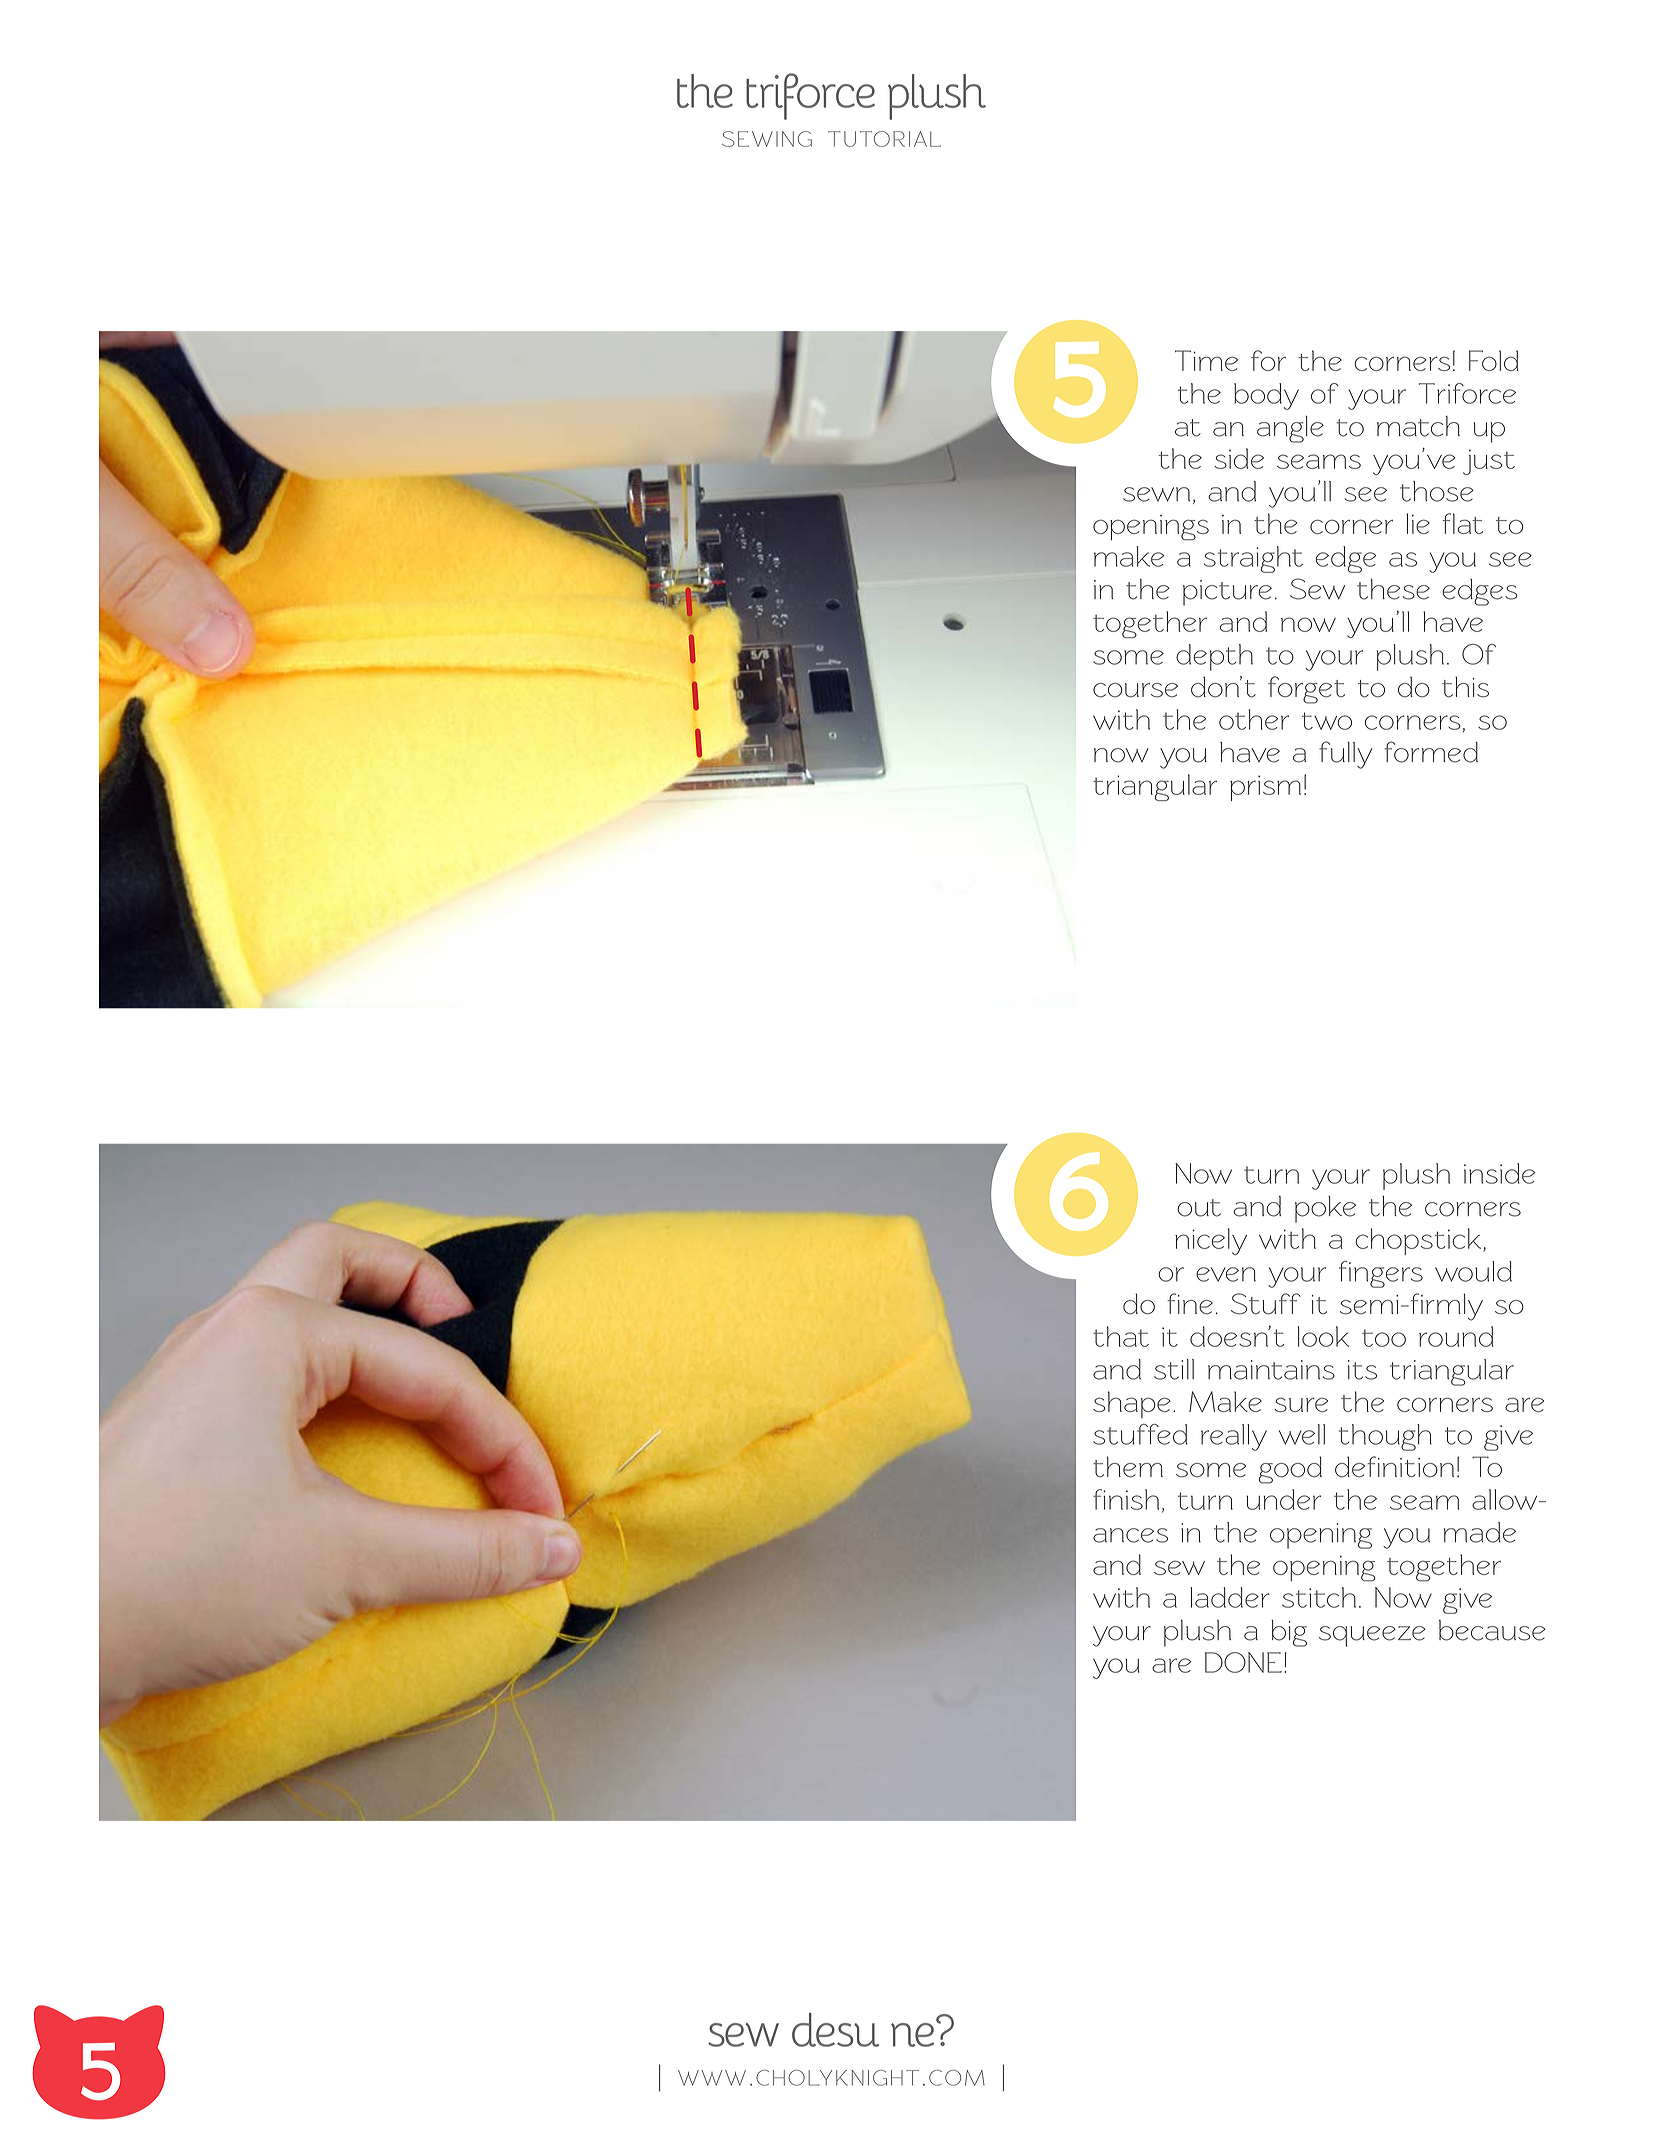  Describe the element at coordinates (1393, 589) in the screenshot. I see `these` at that location.
